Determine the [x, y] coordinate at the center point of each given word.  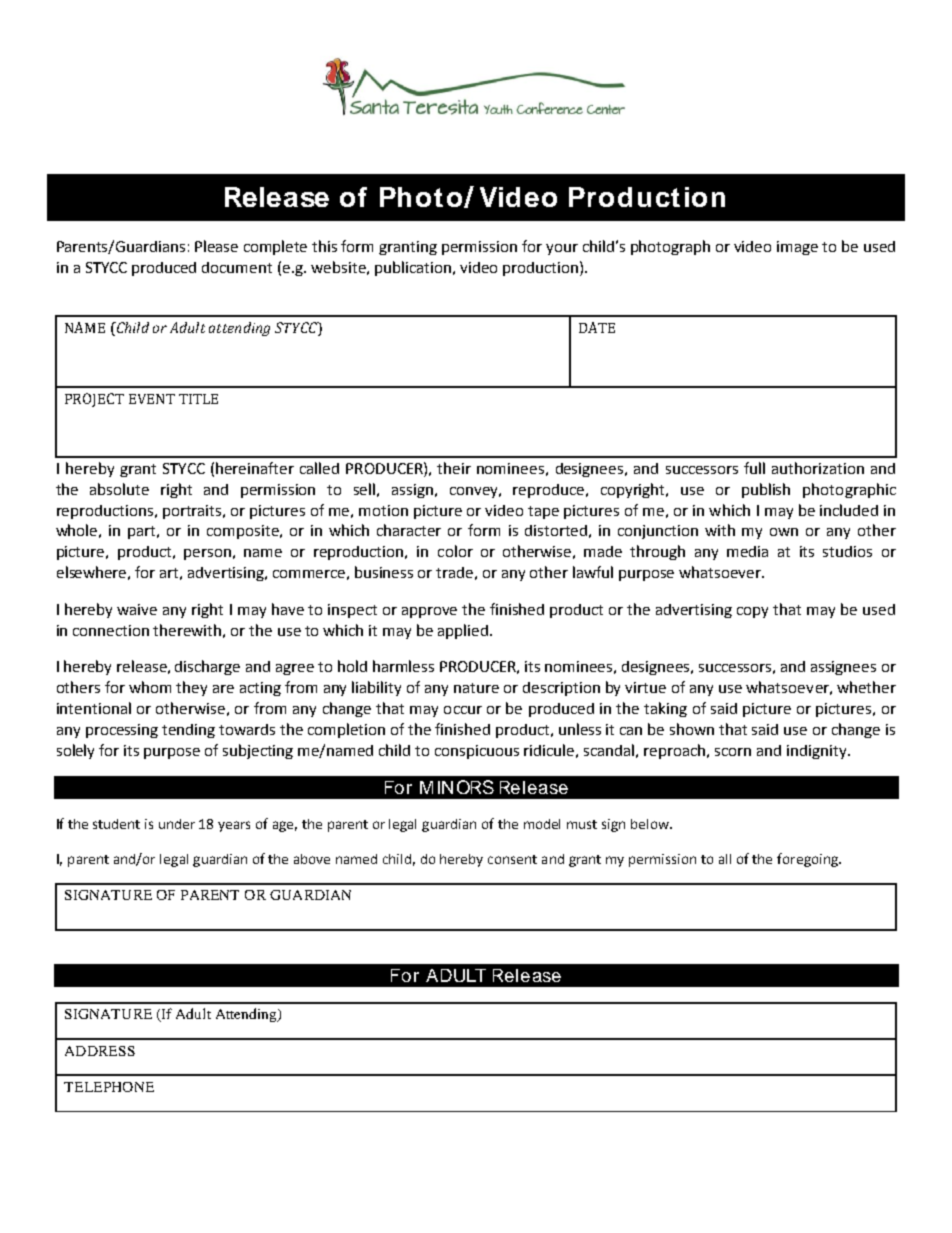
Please [216, 246]
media [747, 551]
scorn [733, 752]
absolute [119, 489]
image [797, 248]
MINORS [457, 787]
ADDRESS [100, 1051]
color [455, 551]
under [177, 824]
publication [413, 268]
